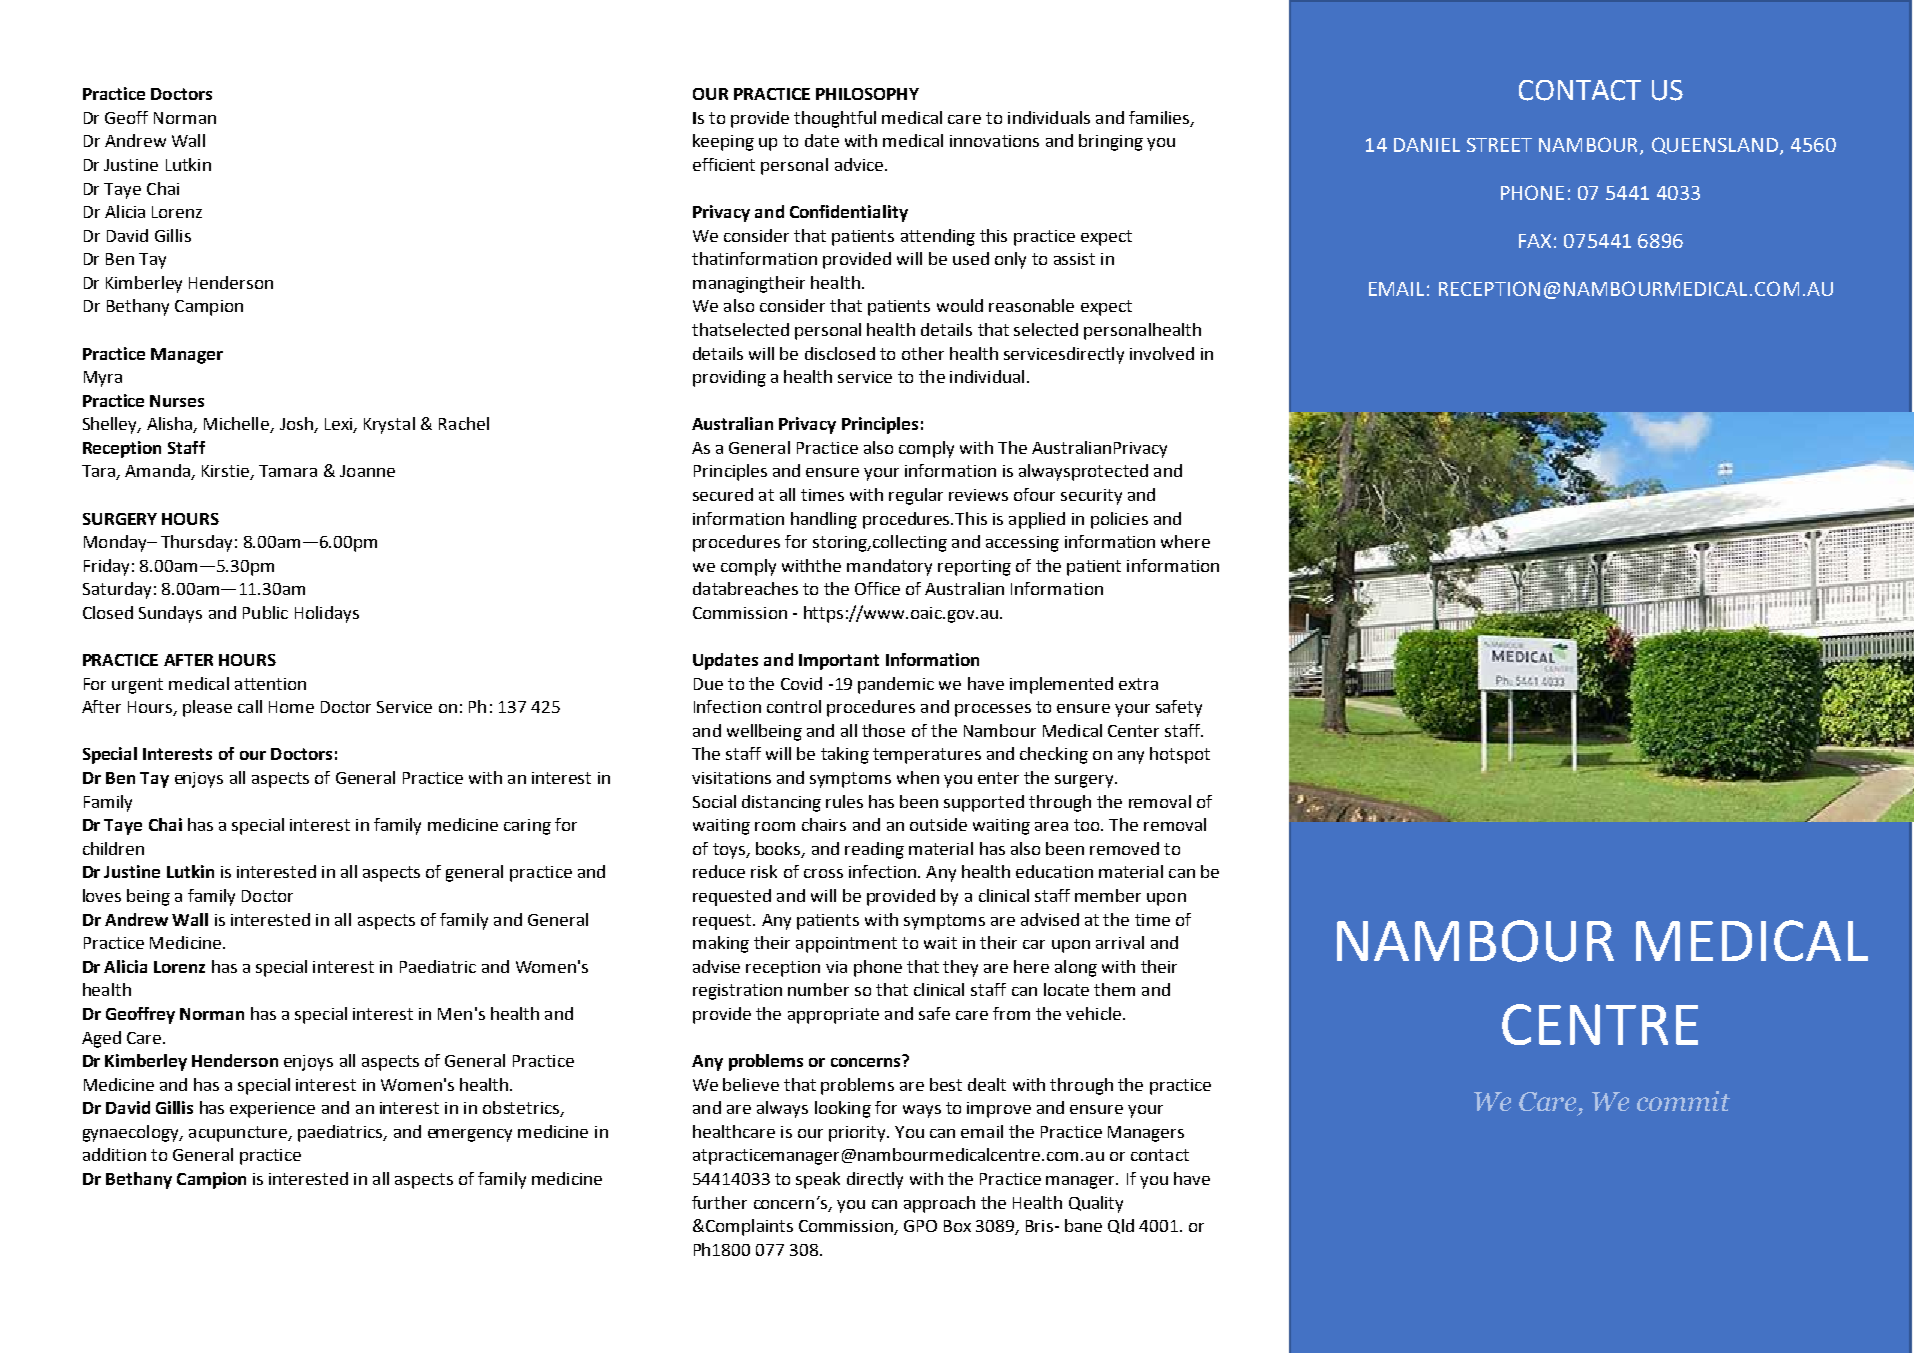 Image resolution: width=1914 pixels, height=1353 pixels. What do you see at coordinates (239, 1134) in the screenshot?
I see `acupuncture` at bounding box center [239, 1134].
